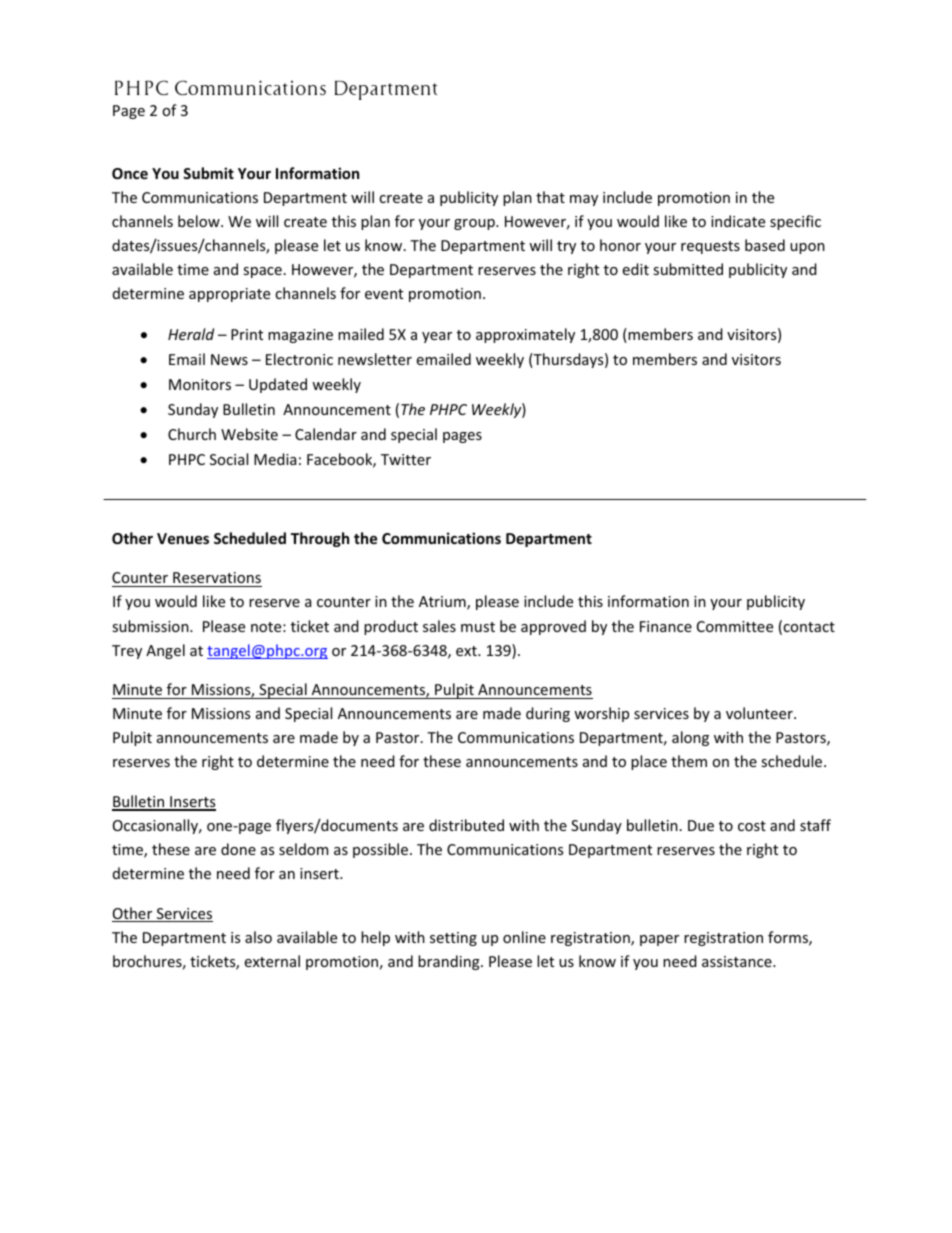 This image has height=1233, width=952. Describe the element at coordinates (238, 849) in the image. I see `done` at that location.
